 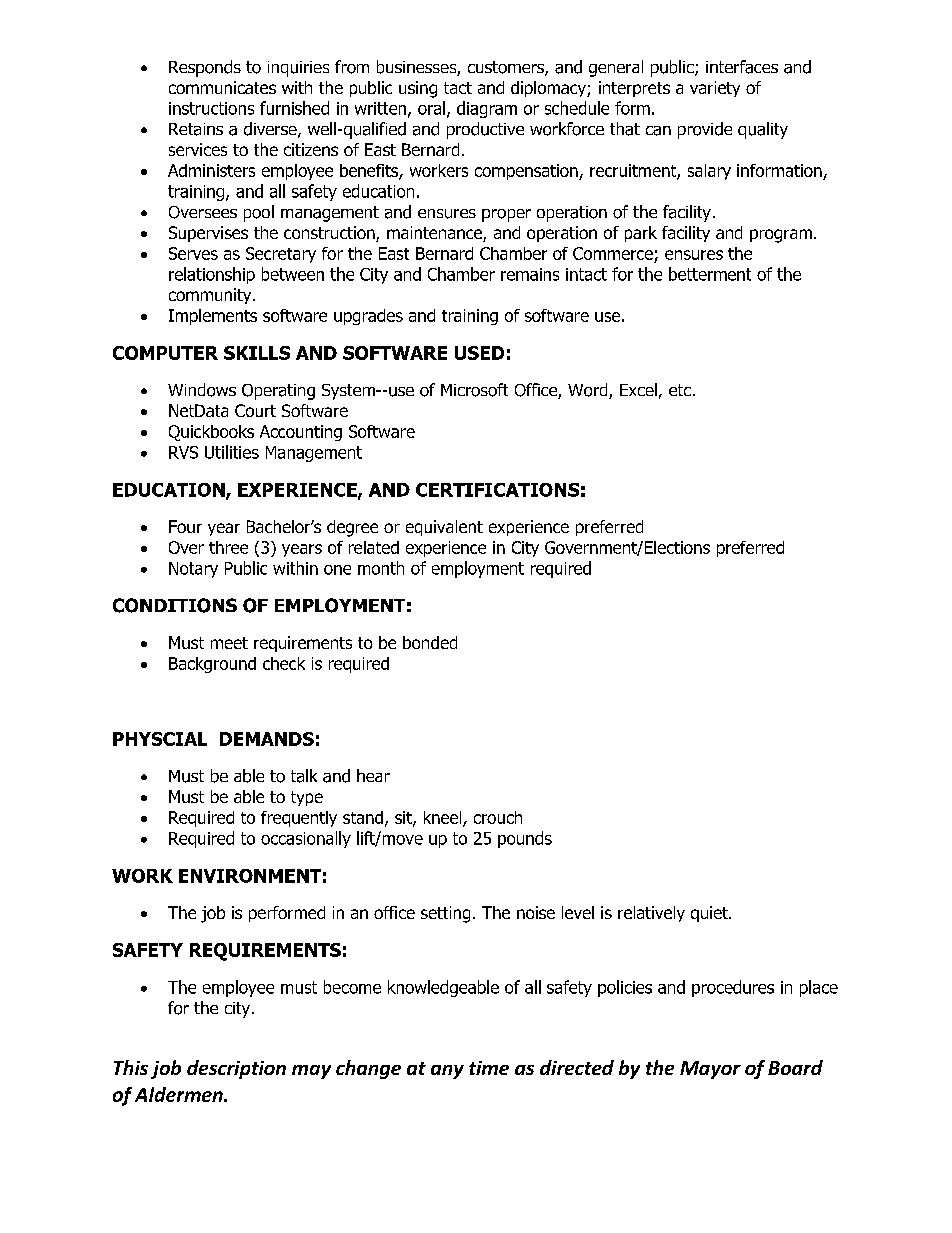 What do you see at coordinates (444, 528) in the image?
I see `equivalent` at bounding box center [444, 528].
